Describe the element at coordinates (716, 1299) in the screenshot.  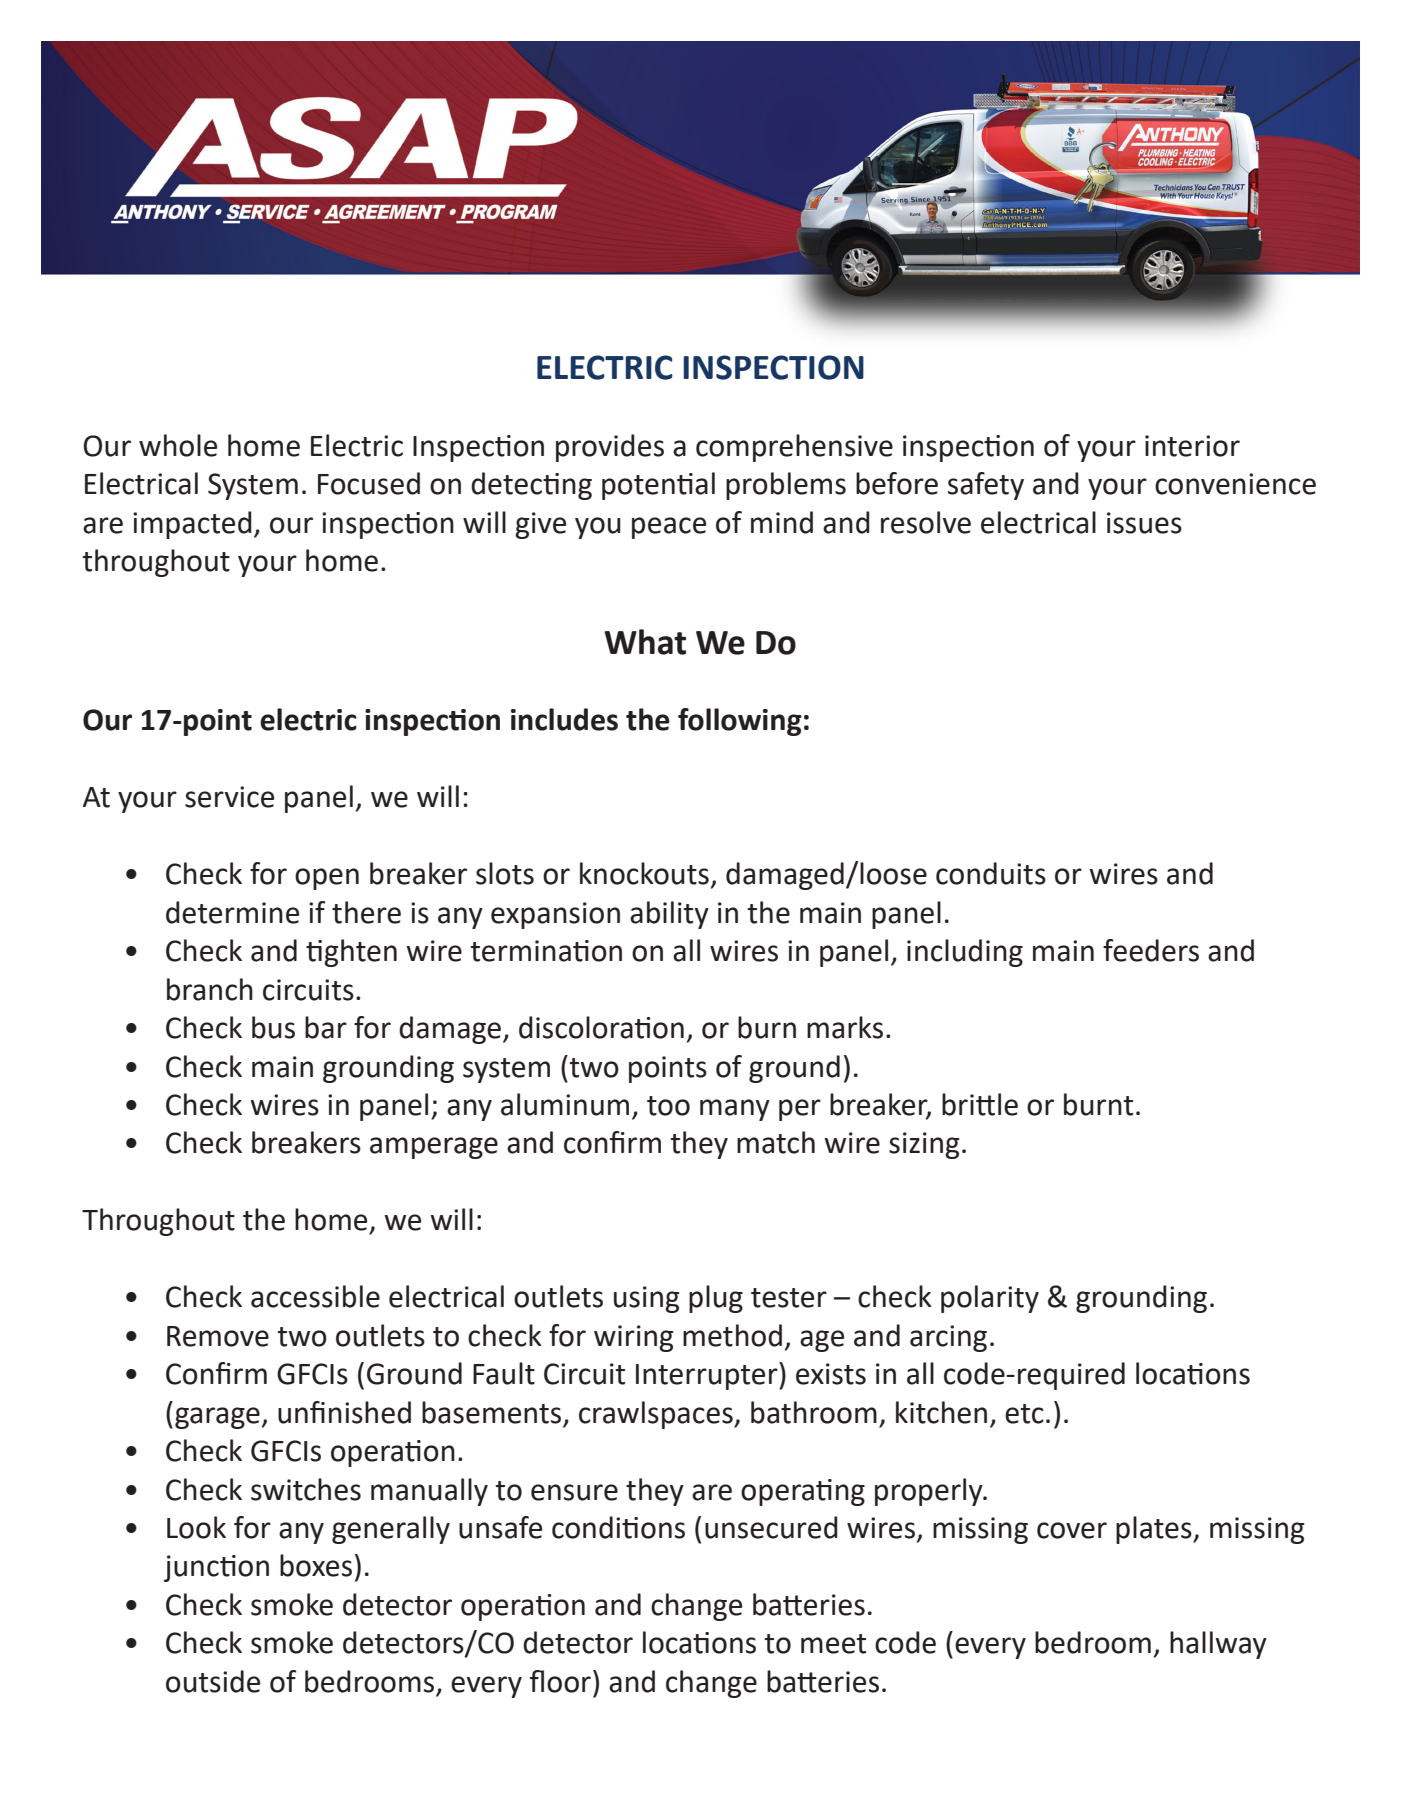
I see `plug` at that location.
